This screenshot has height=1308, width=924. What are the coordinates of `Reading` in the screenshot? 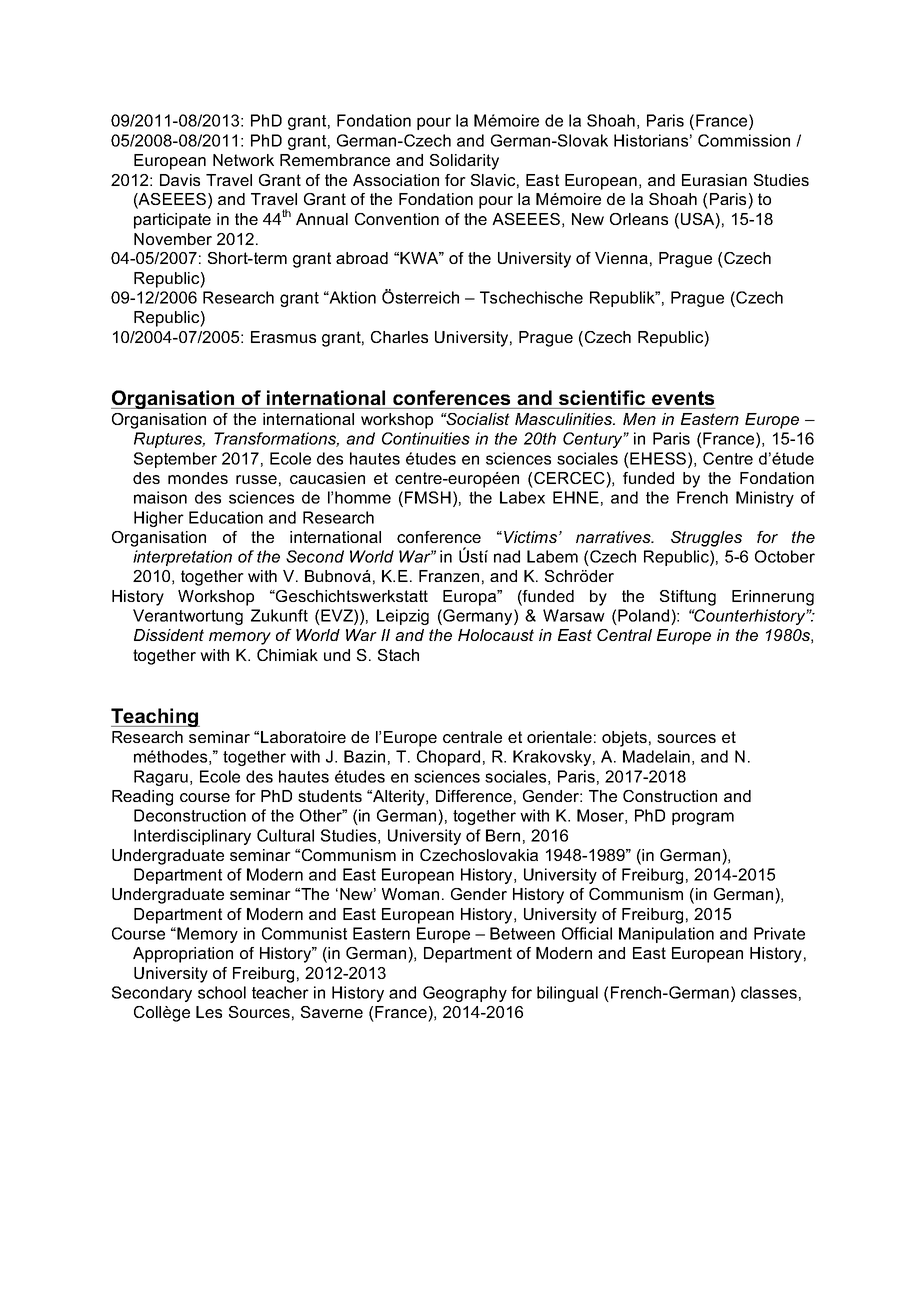 It's located at (142, 798).
